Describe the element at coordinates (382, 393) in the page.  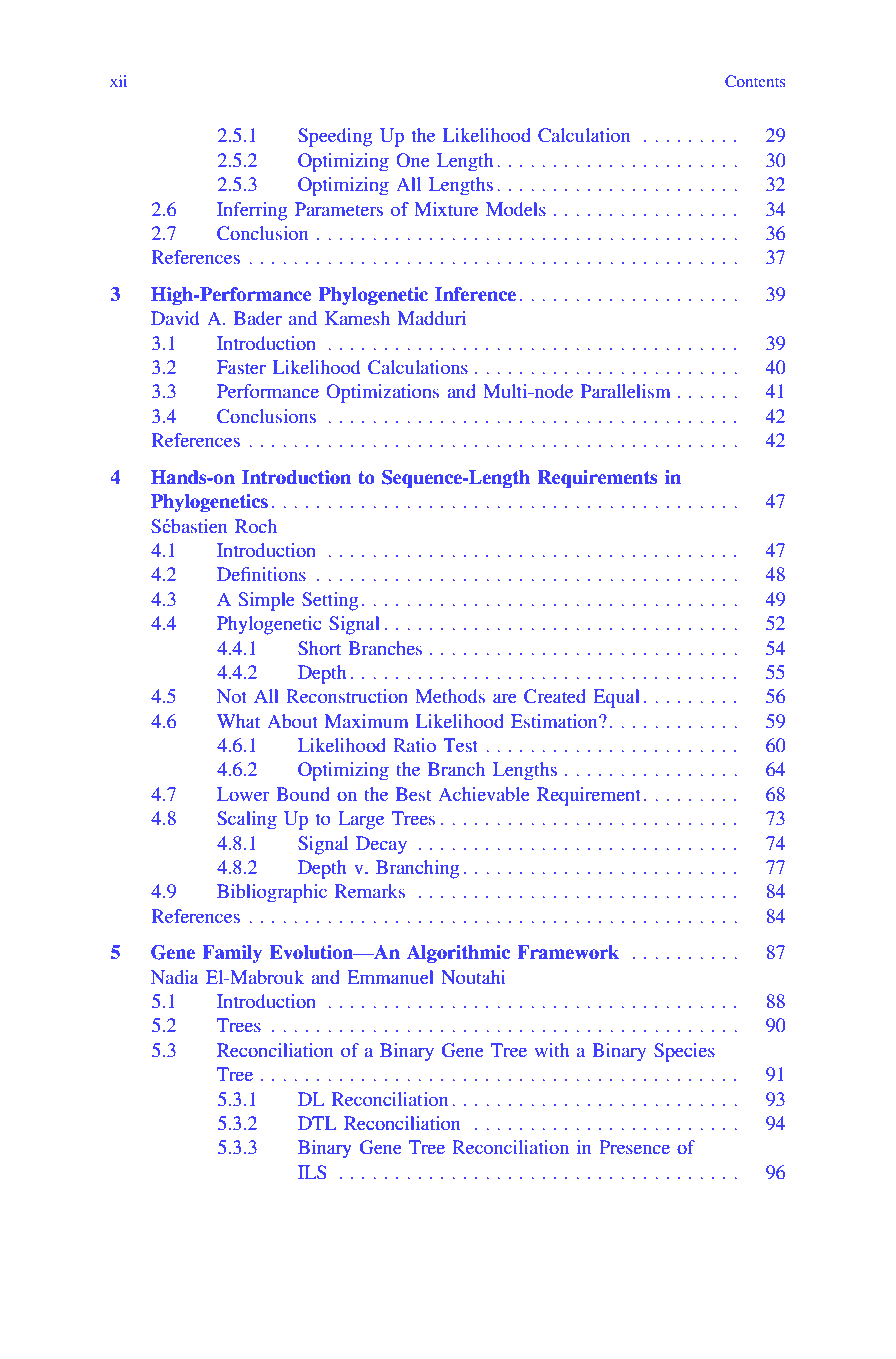
I see `Optimizations` at that location.
